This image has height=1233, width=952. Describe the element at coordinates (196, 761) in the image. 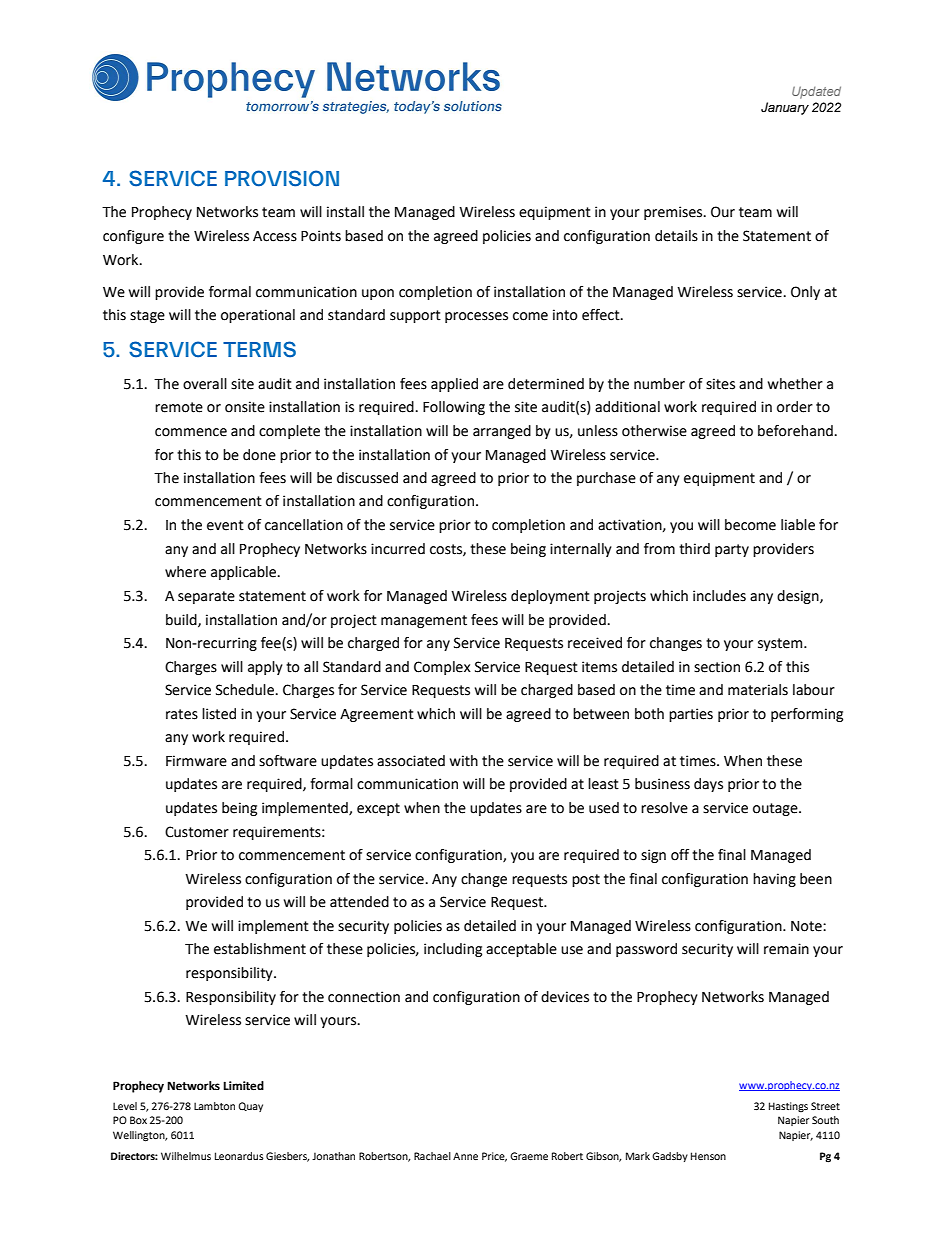

I see `Firmware` at that location.
